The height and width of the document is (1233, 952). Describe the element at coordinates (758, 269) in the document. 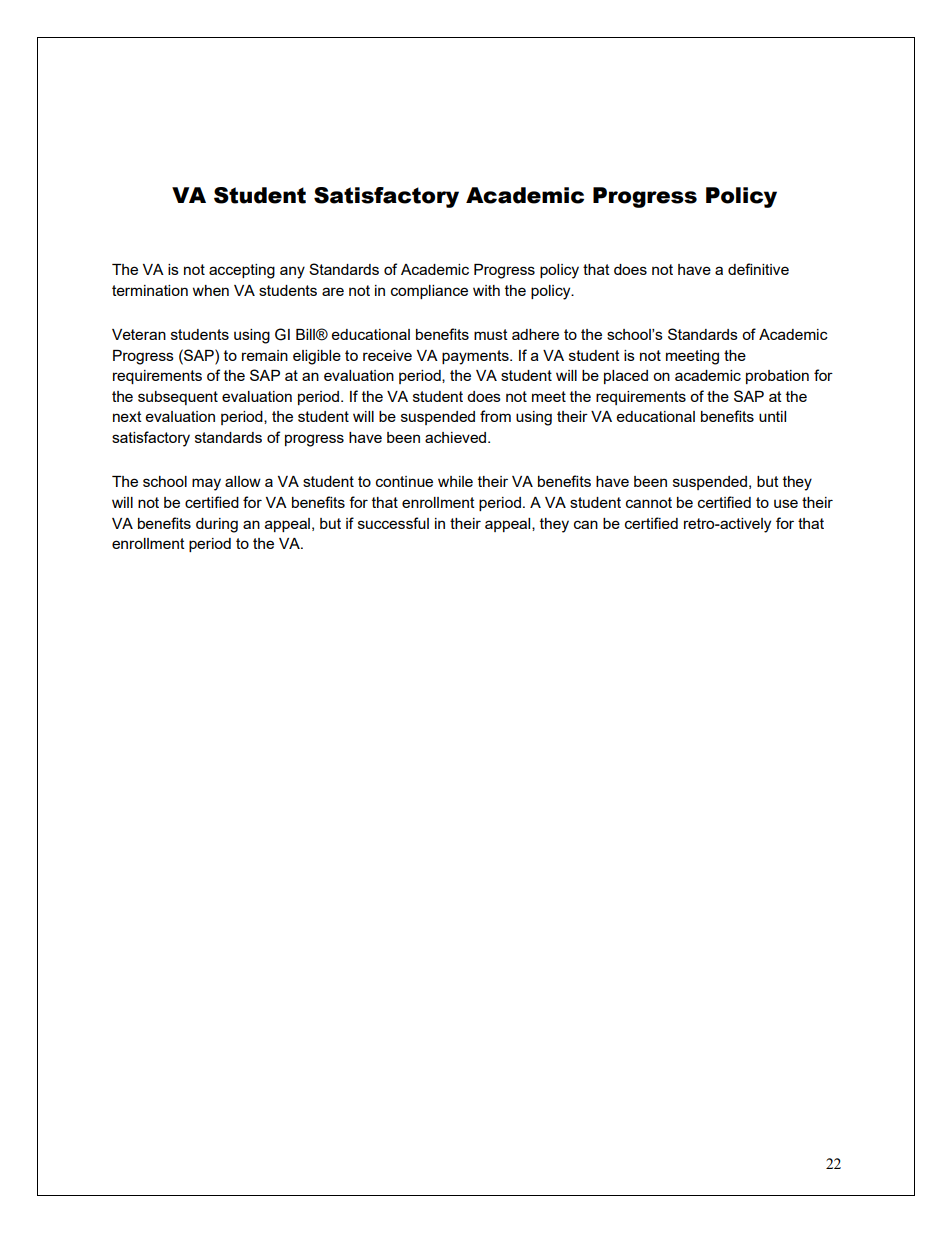

I see `definitive` at that location.
